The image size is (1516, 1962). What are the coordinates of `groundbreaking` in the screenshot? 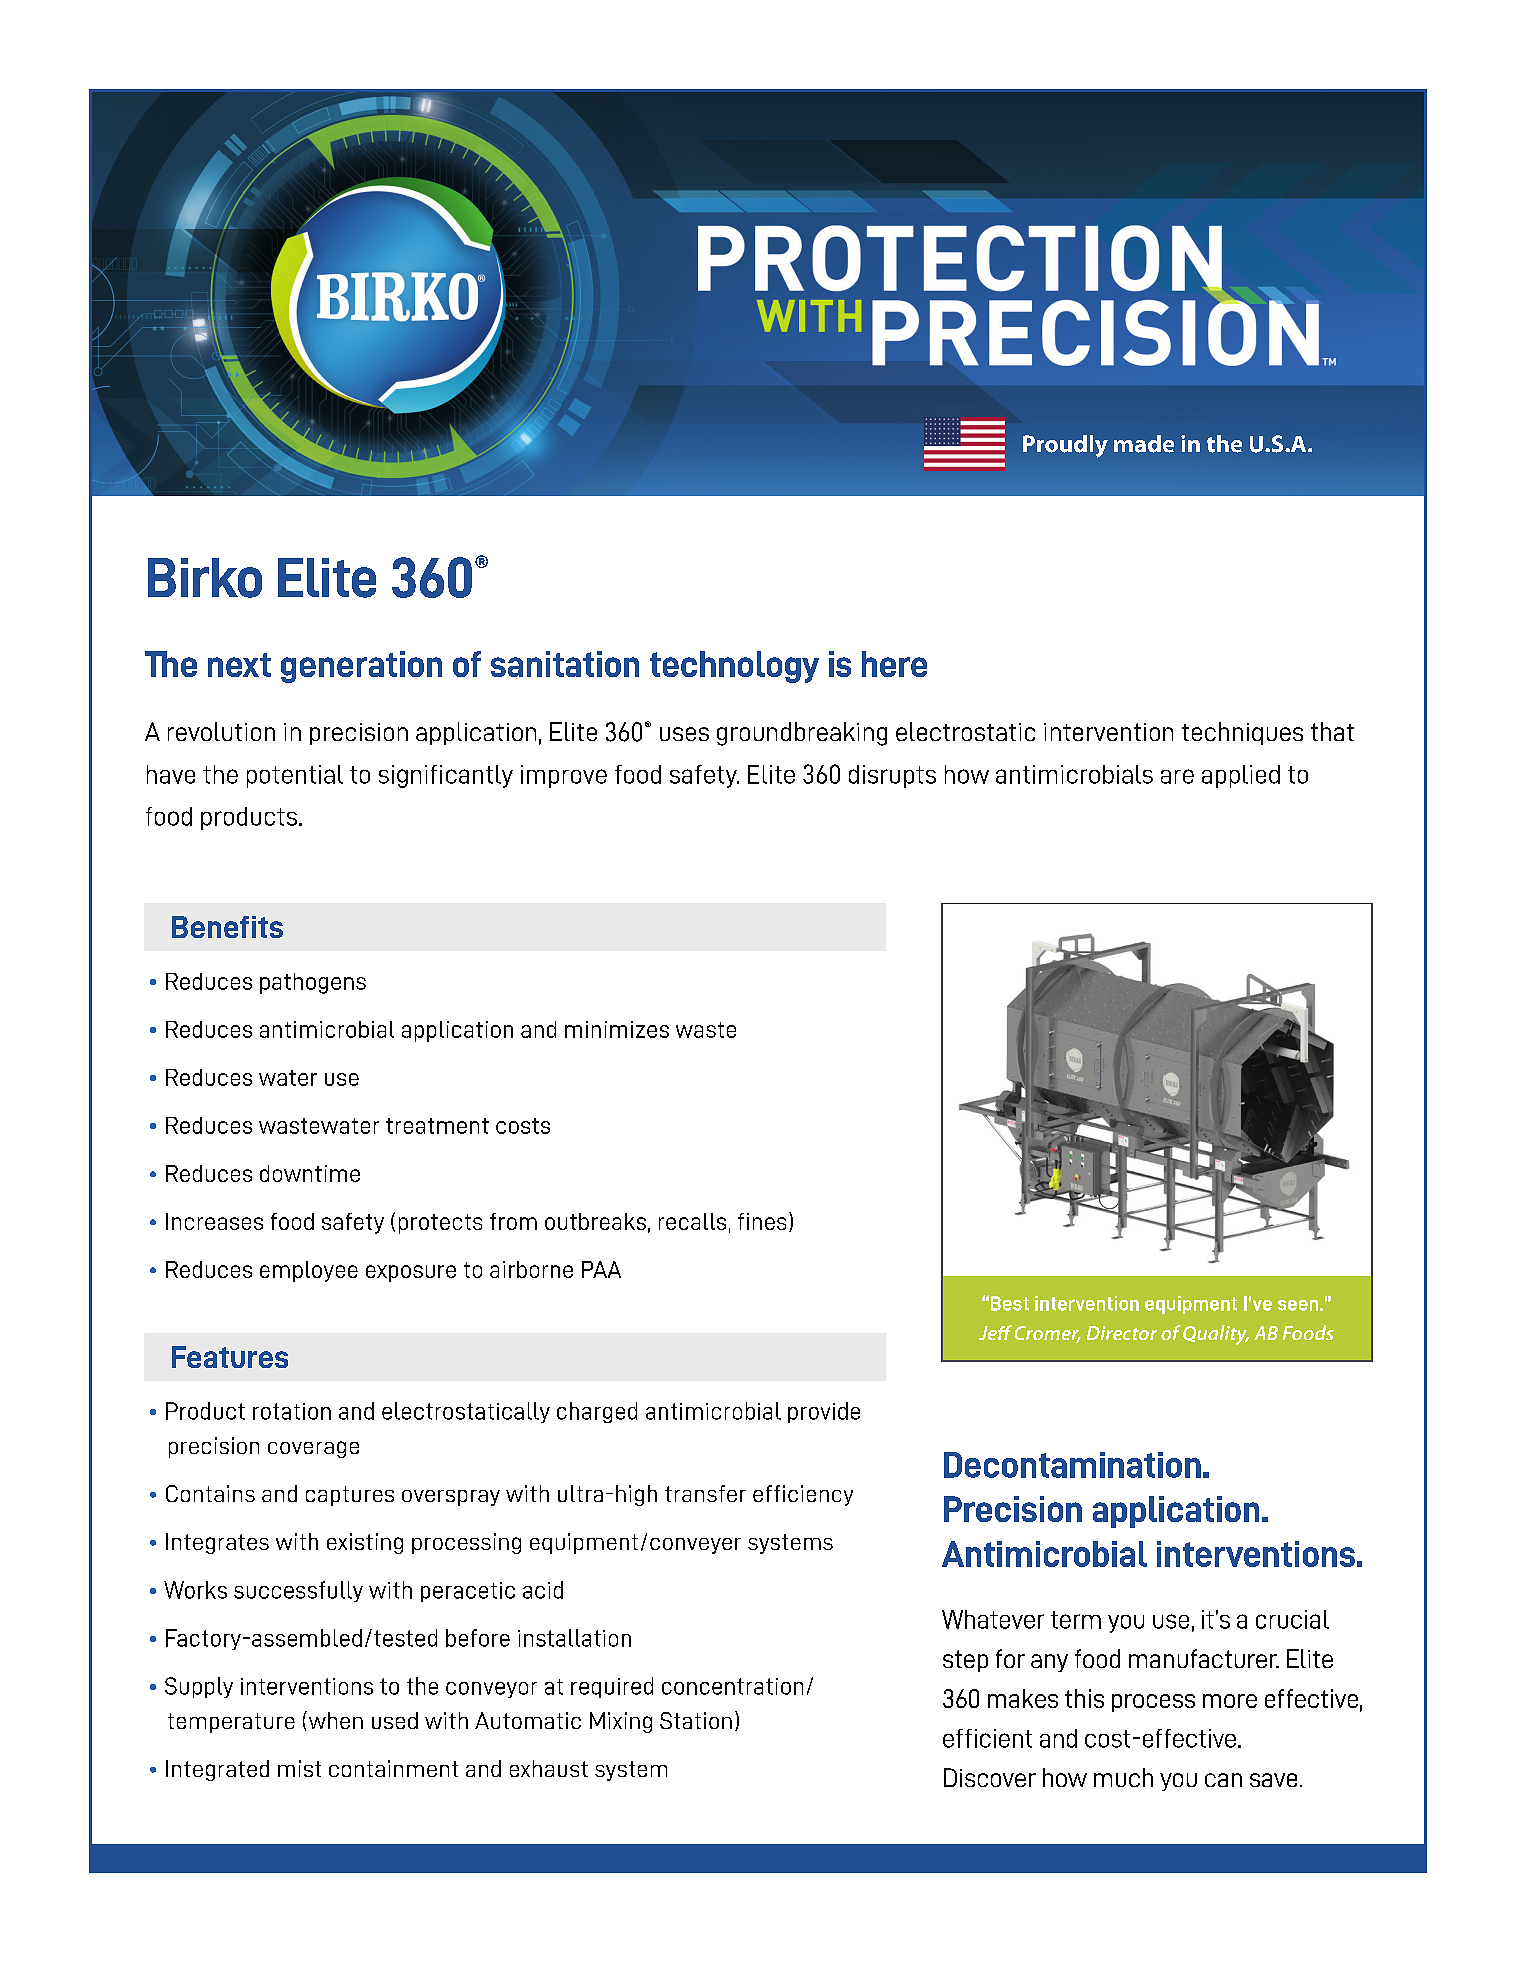 It's located at (802, 734).
